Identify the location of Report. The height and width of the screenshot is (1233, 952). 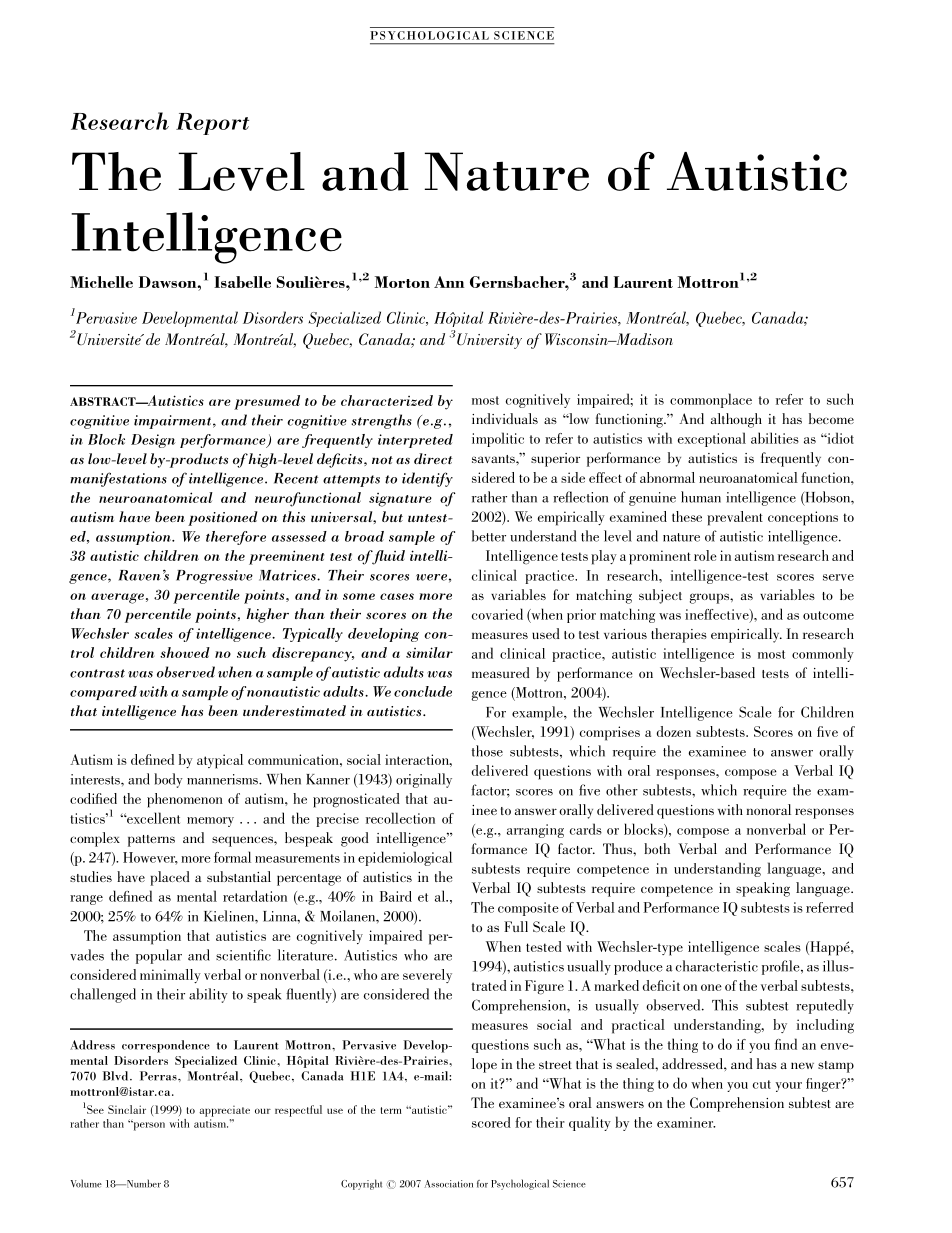
(212, 124).
